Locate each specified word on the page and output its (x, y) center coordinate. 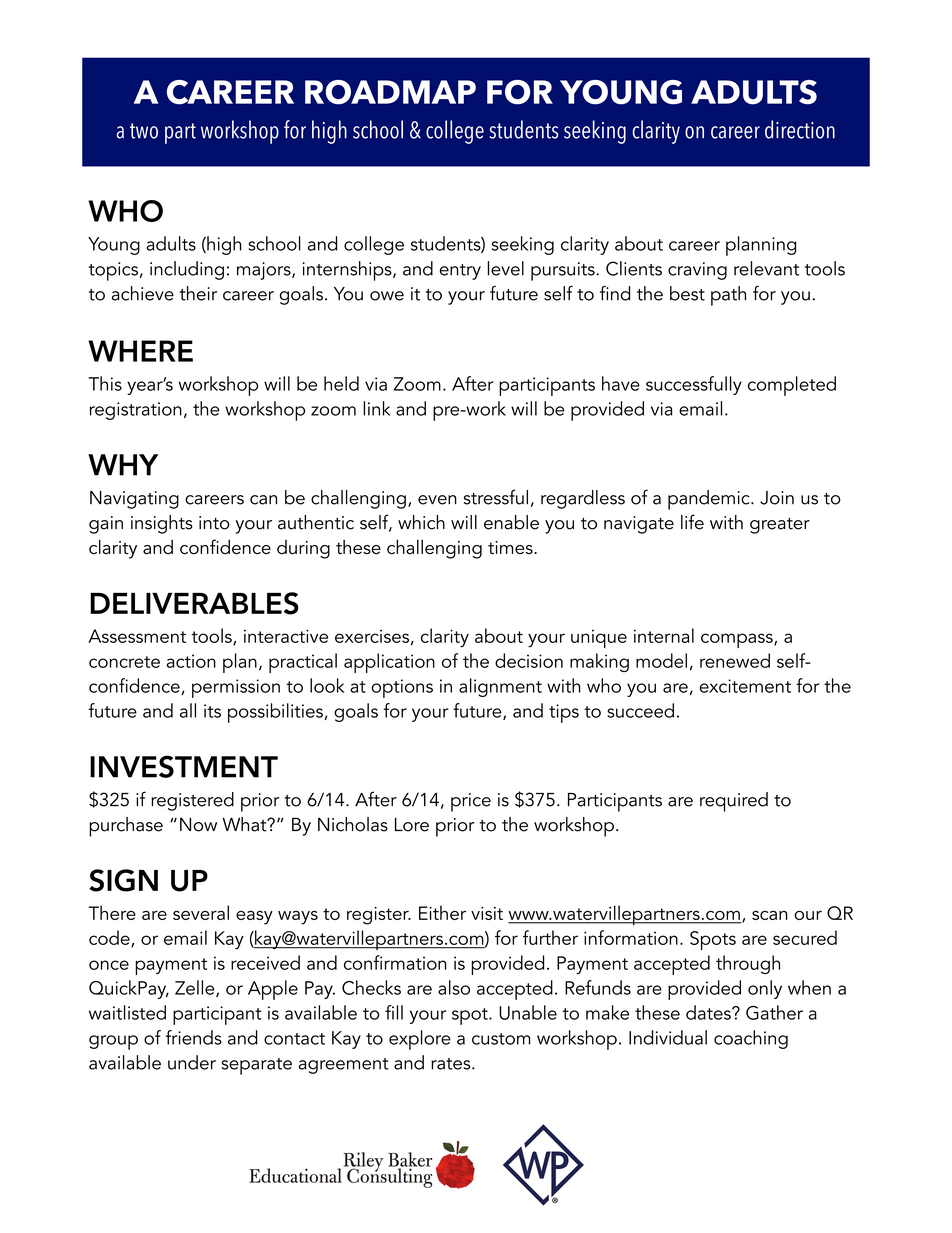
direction (800, 129)
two (144, 131)
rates (452, 1064)
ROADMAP (390, 92)
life (692, 522)
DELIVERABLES (194, 603)
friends (194, 1037)
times (511, 548)
